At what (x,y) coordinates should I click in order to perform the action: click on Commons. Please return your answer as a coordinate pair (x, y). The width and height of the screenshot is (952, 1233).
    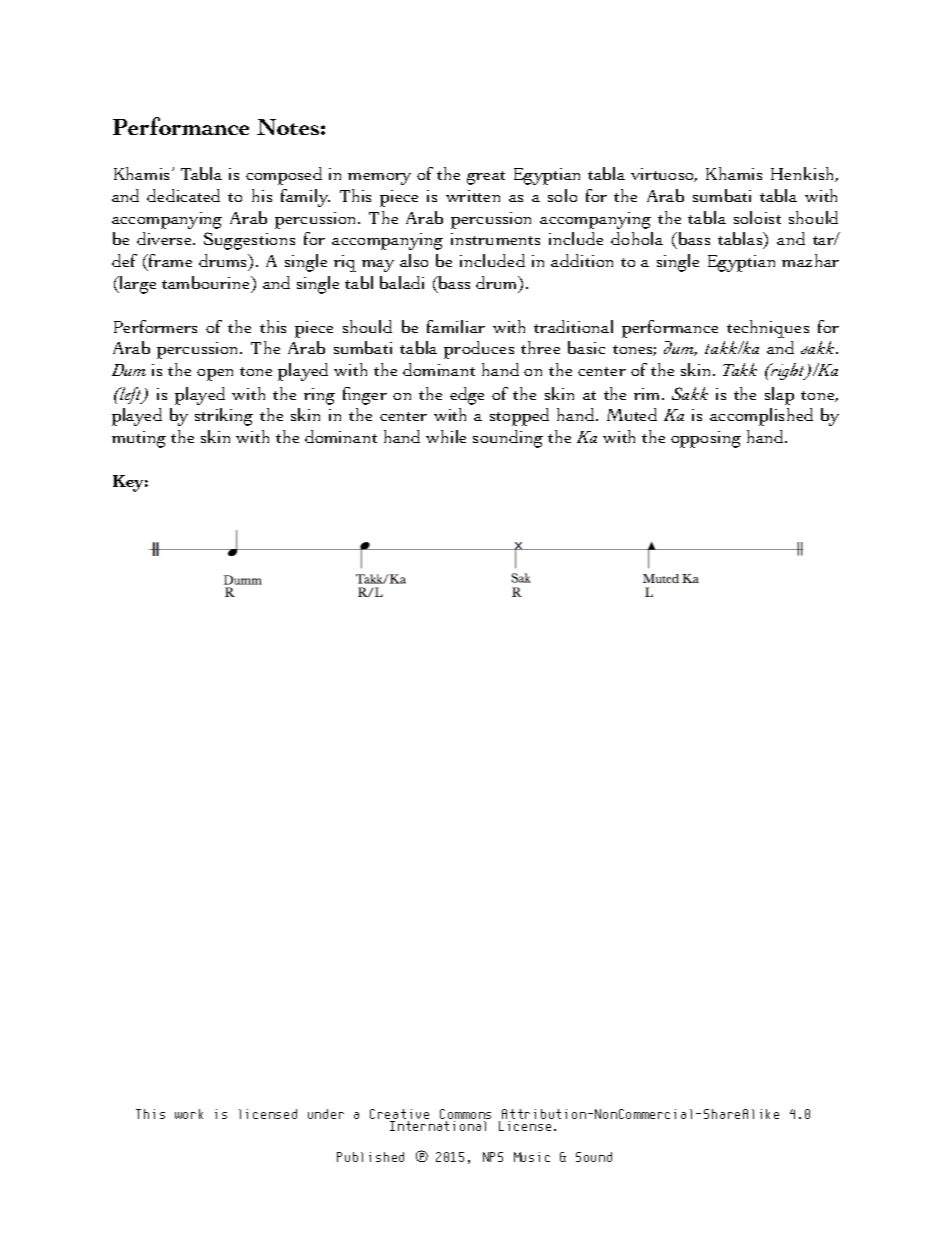
    Looking at the image, I should click on (465, 1115).
